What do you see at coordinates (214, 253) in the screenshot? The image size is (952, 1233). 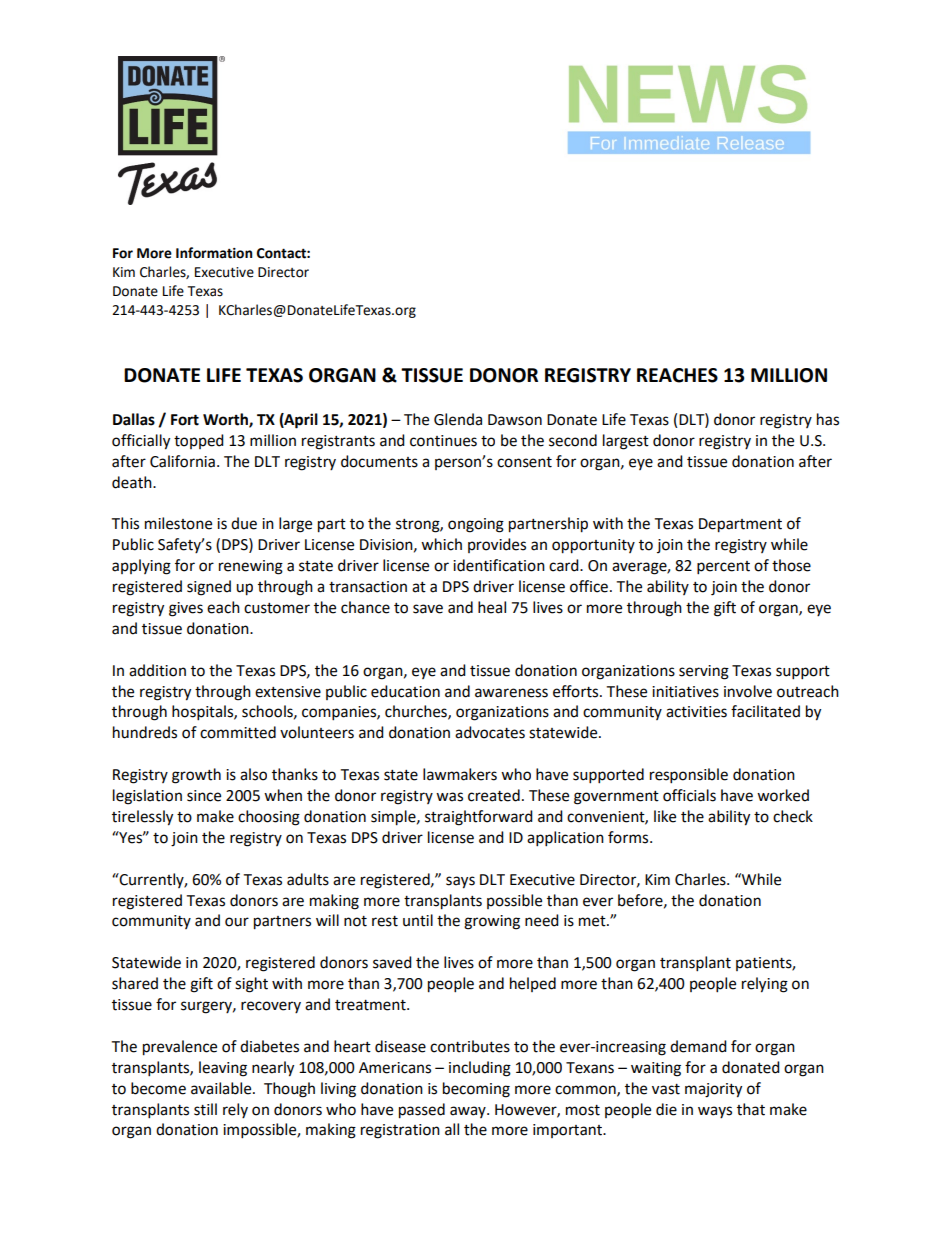 I see `Information` at bounding box center [214, 253].
